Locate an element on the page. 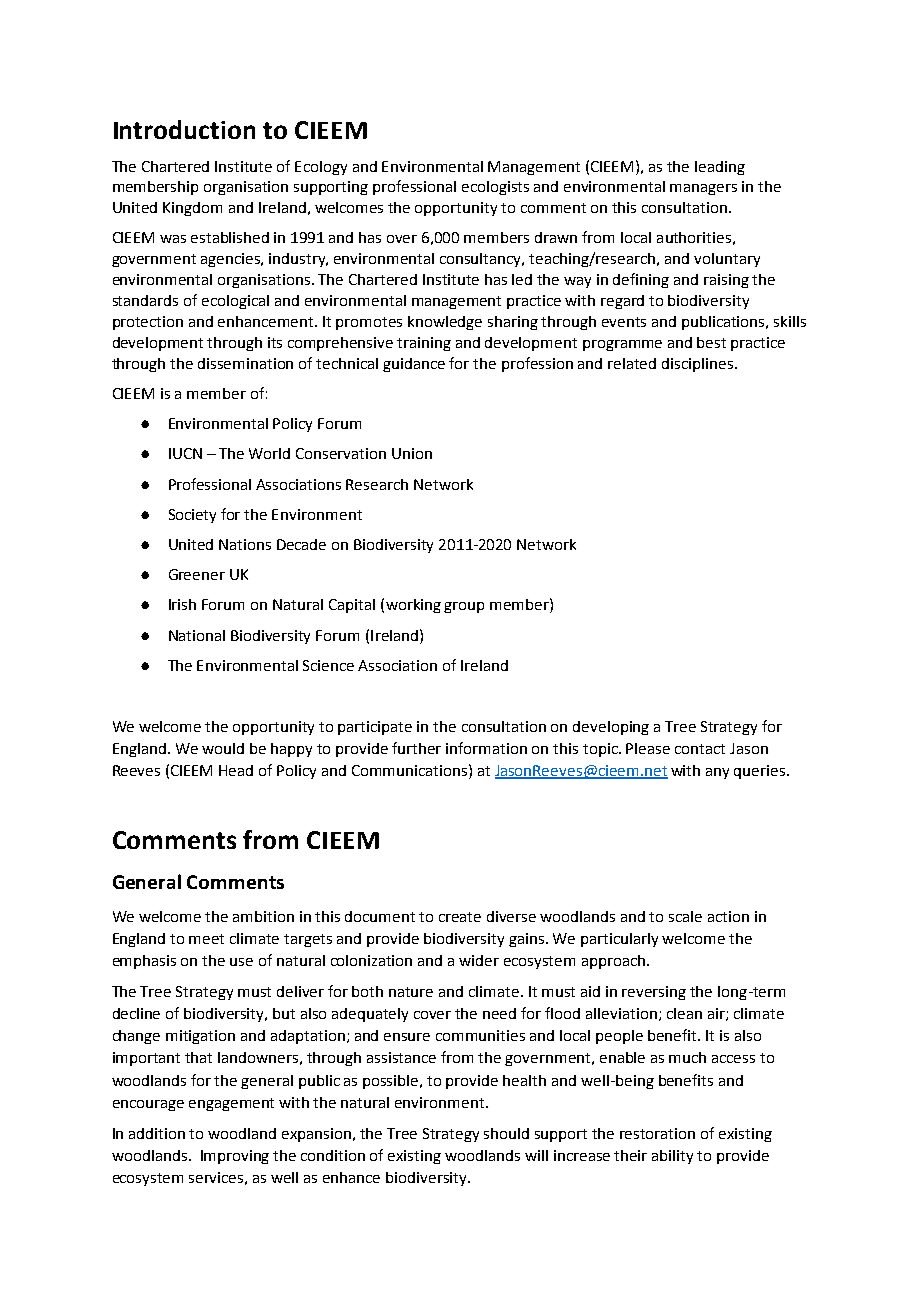  ecologists is located at coordinates (495, 188).
